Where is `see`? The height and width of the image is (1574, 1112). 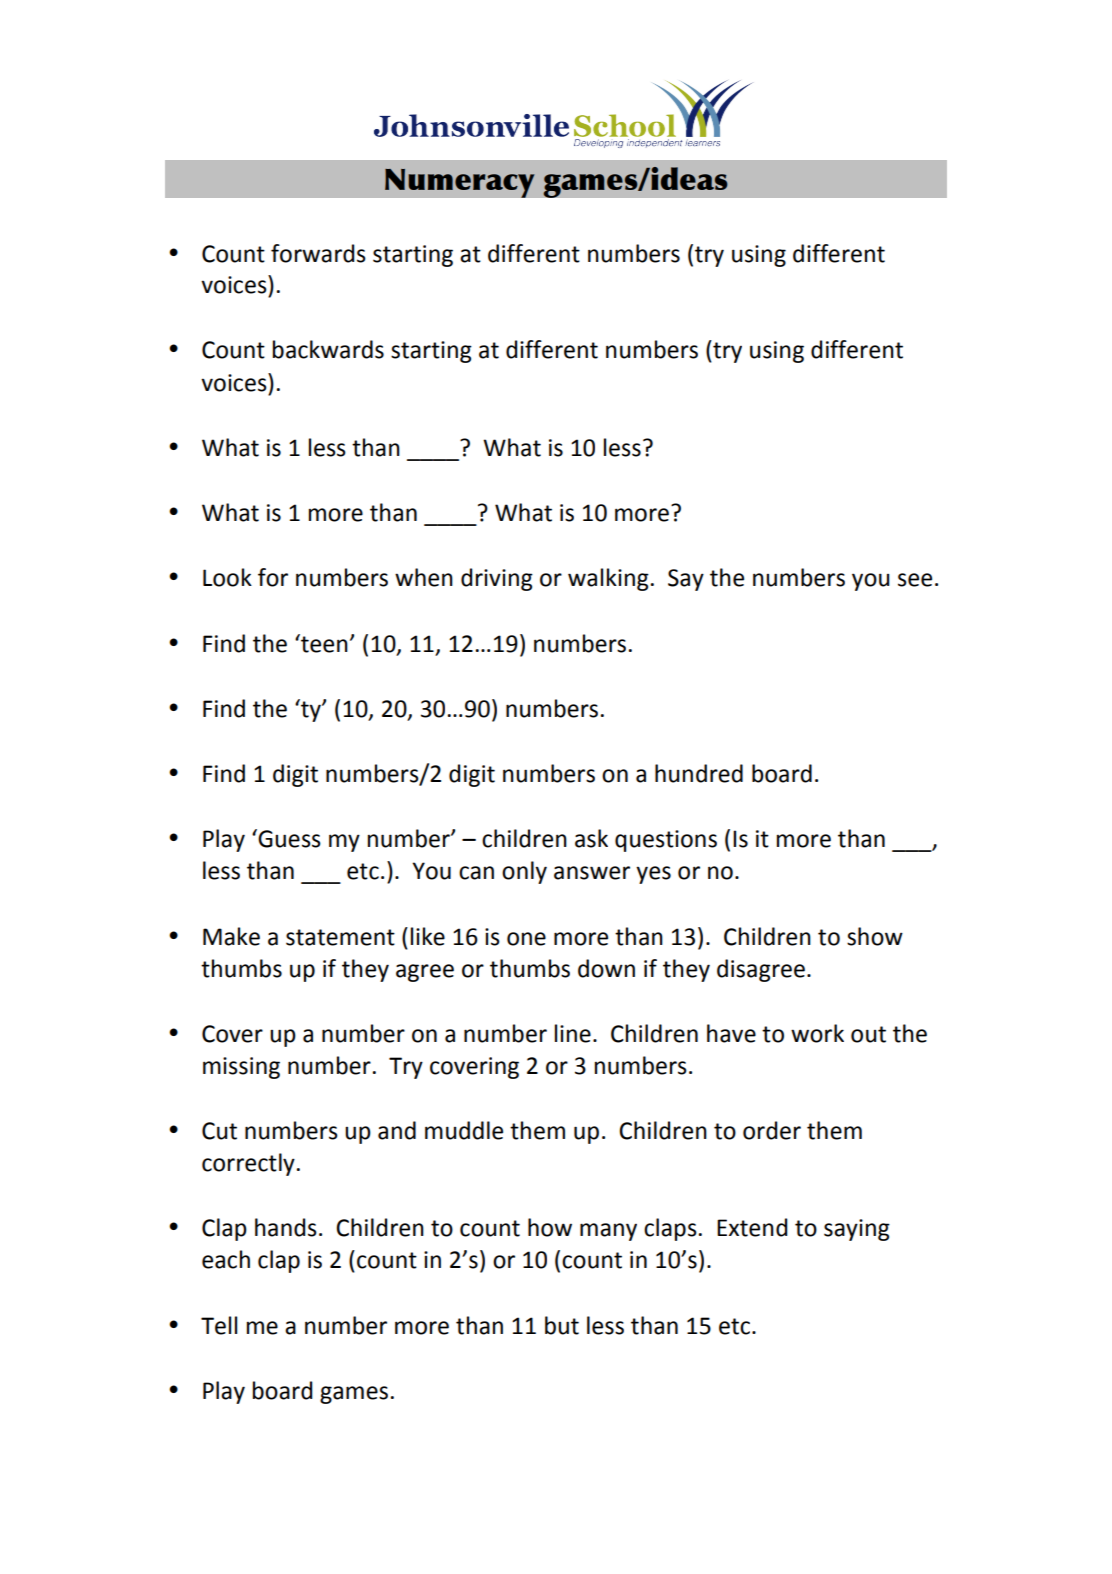
see is located at coordinates (915, 580).
